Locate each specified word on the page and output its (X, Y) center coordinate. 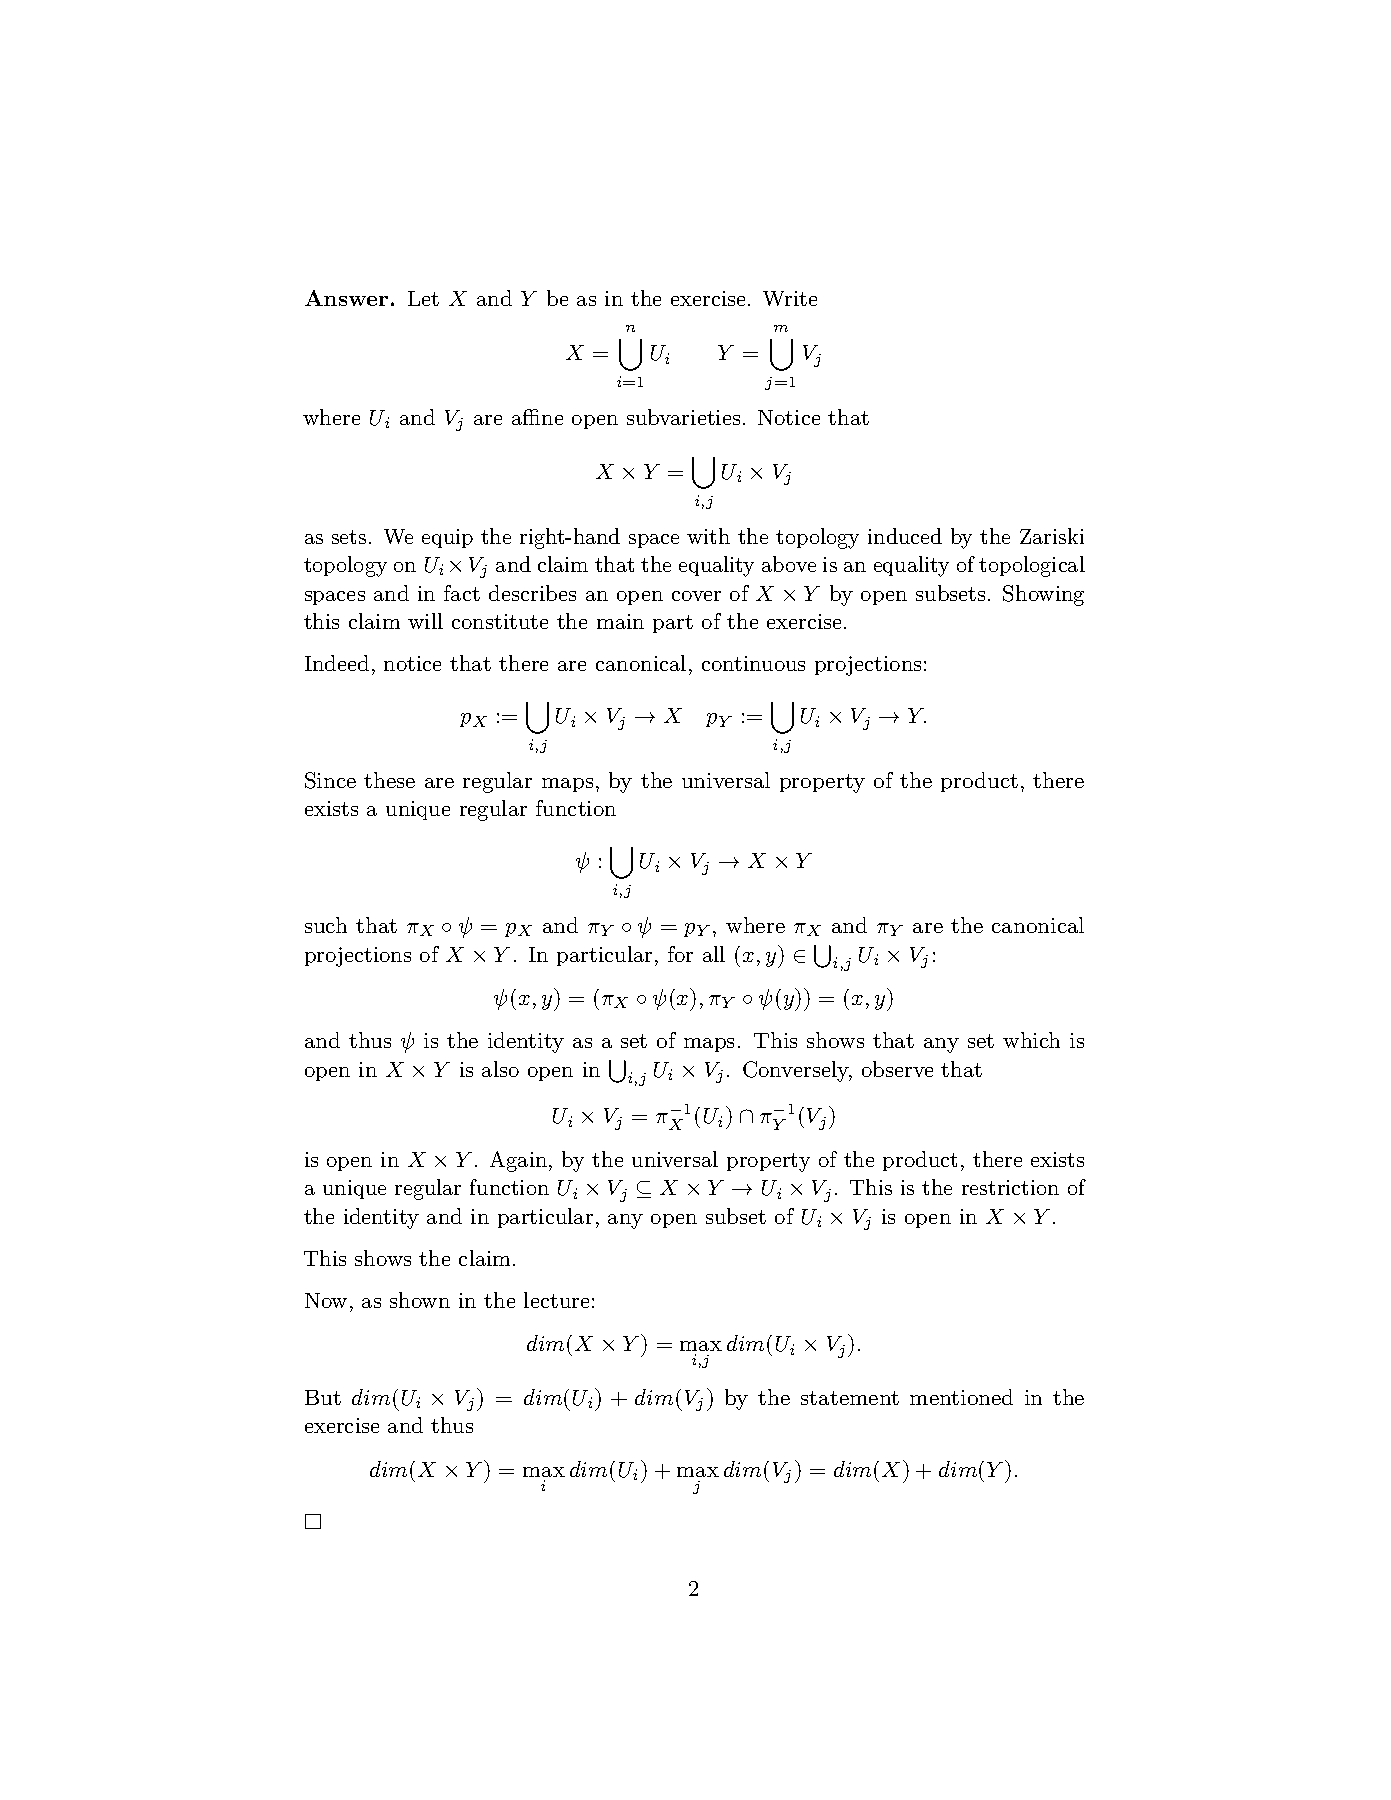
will (425, 621)
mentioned (961, 1397)
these (389, 780)
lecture (556, 1300)
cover (696, 596)
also (500, 1069)
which (1031, 1040)
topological (1032, 566)
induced (905, 536)
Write (790, 298)
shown (420, 1300)
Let (423, 298)
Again (520, 1161)
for (680, 954)
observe (897, 1069)
